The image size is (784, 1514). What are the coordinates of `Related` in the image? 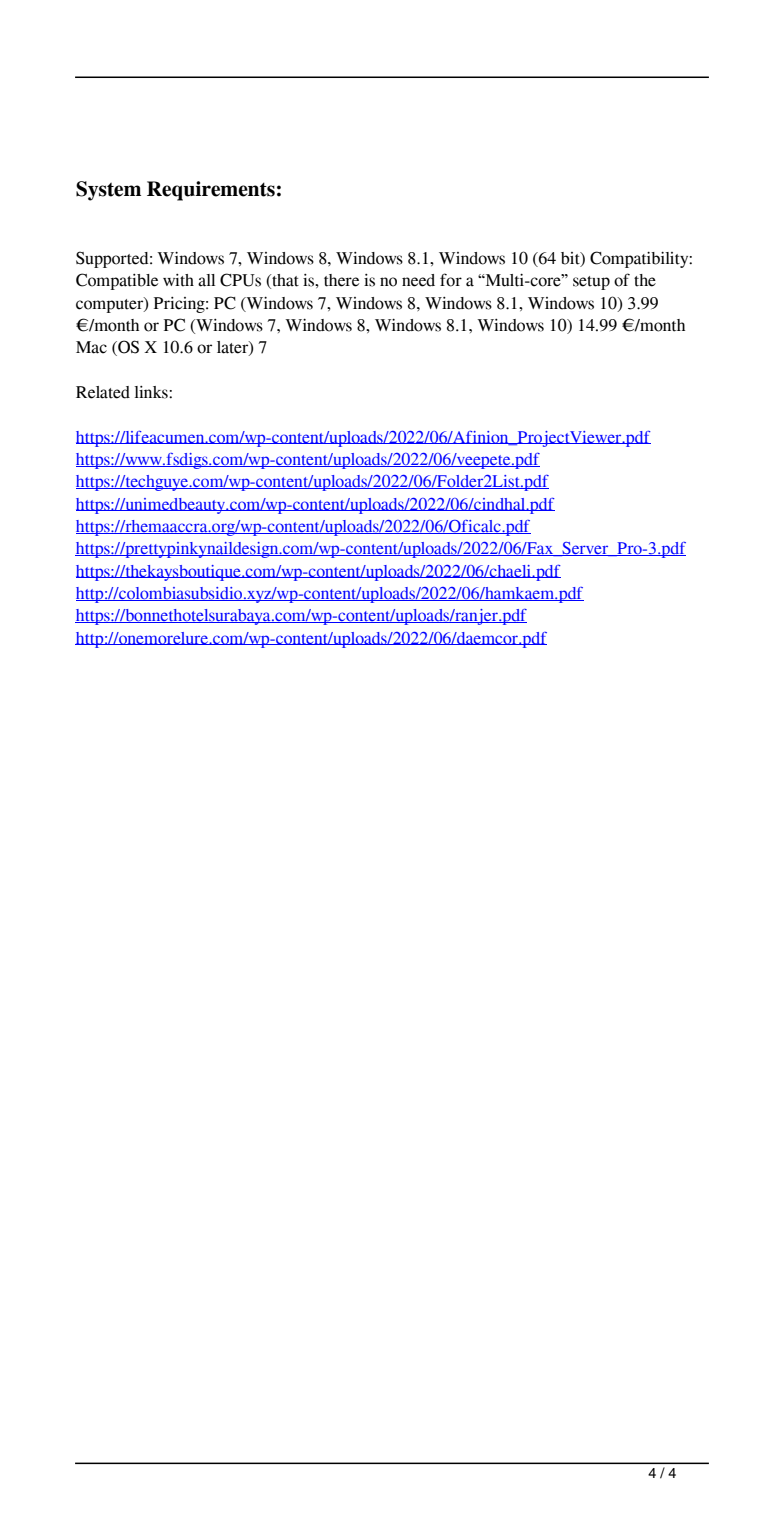 It's located at (103, 392).
